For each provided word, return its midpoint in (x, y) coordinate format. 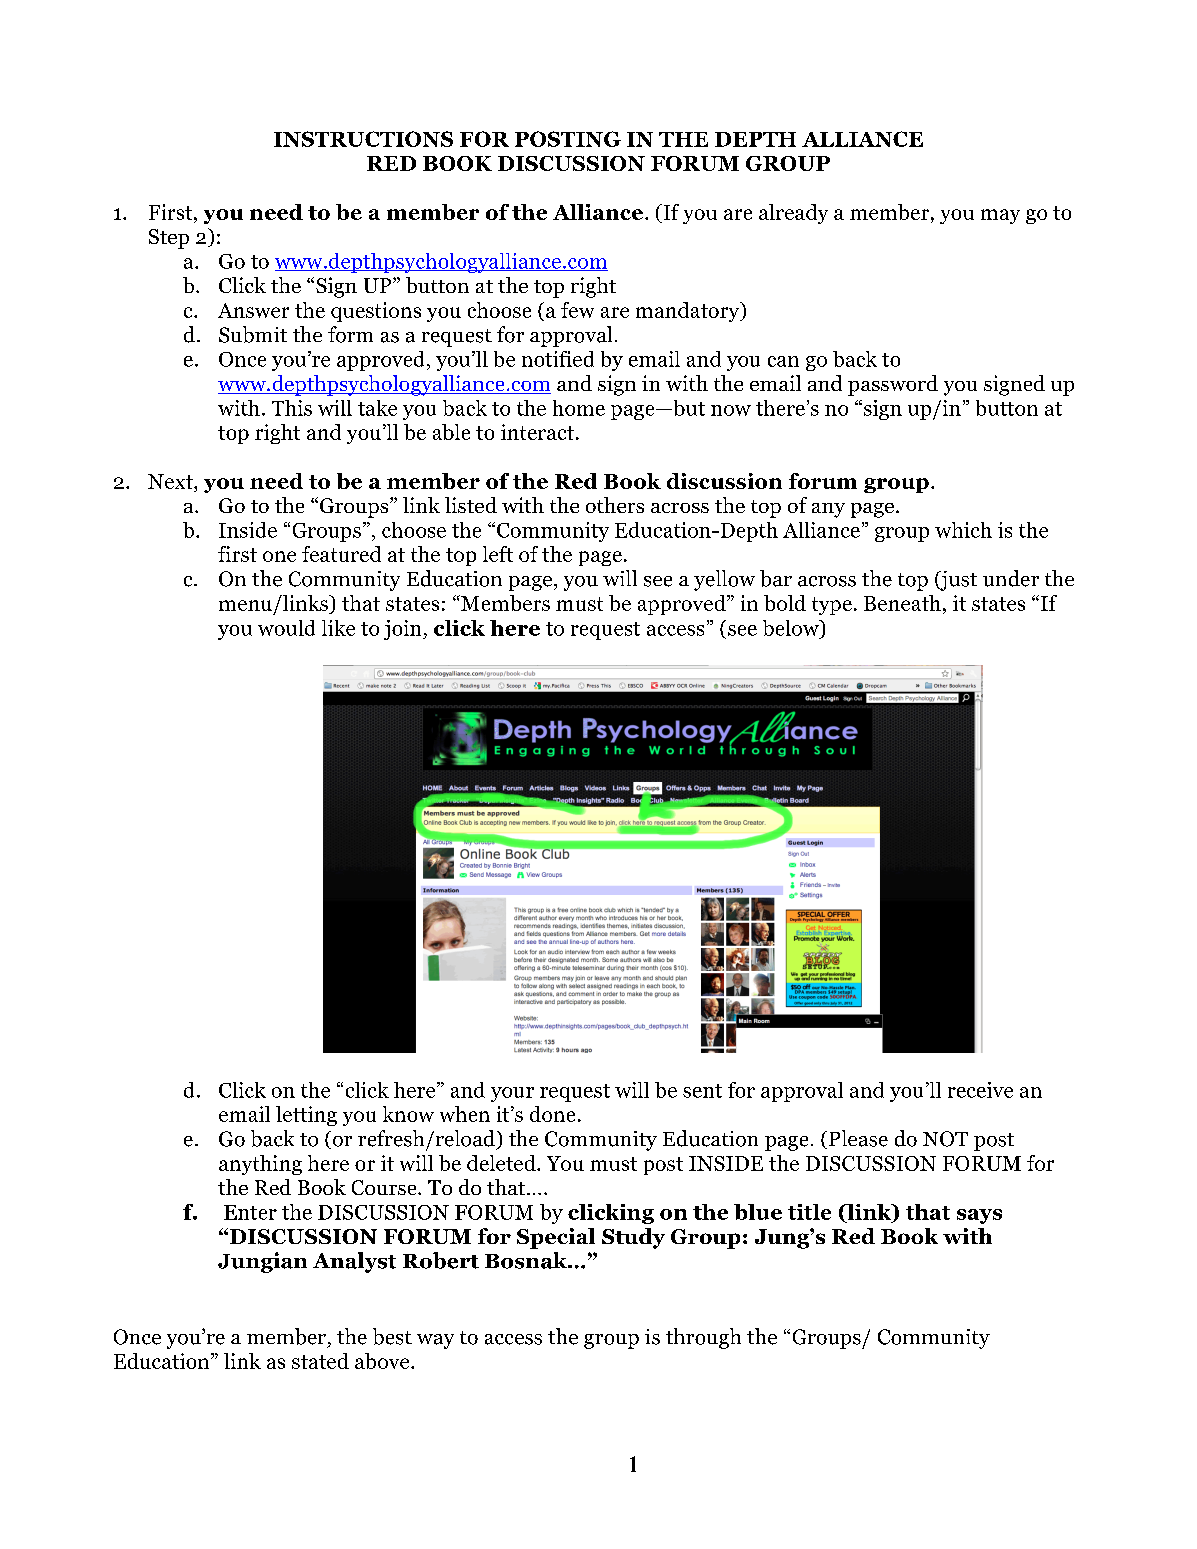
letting (306, 1116)
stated (320, 1361)
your (512, 1094)
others (615, 505)
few (577, 310)
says (979, 1216)
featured (341, 554)
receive (980, 1090)
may (1000, 216)
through (703, 1338)
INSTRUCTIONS (363, 139)
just (957, 581)
